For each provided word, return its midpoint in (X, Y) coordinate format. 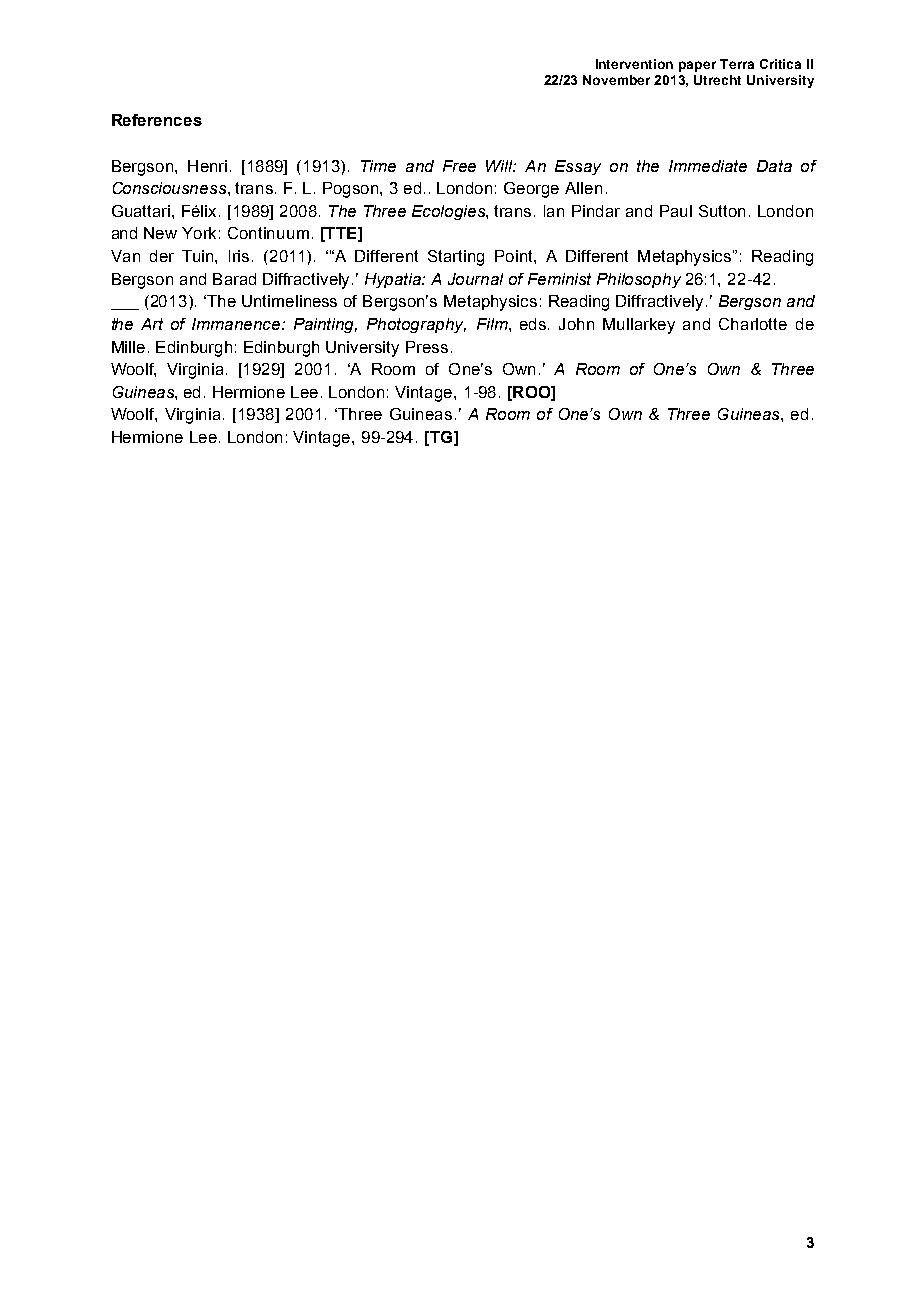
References (157, 120)
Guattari (142, 211)
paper (697, 66)
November (616, 80)
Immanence (237, 324)
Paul (676, 211)
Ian (554, 211)
